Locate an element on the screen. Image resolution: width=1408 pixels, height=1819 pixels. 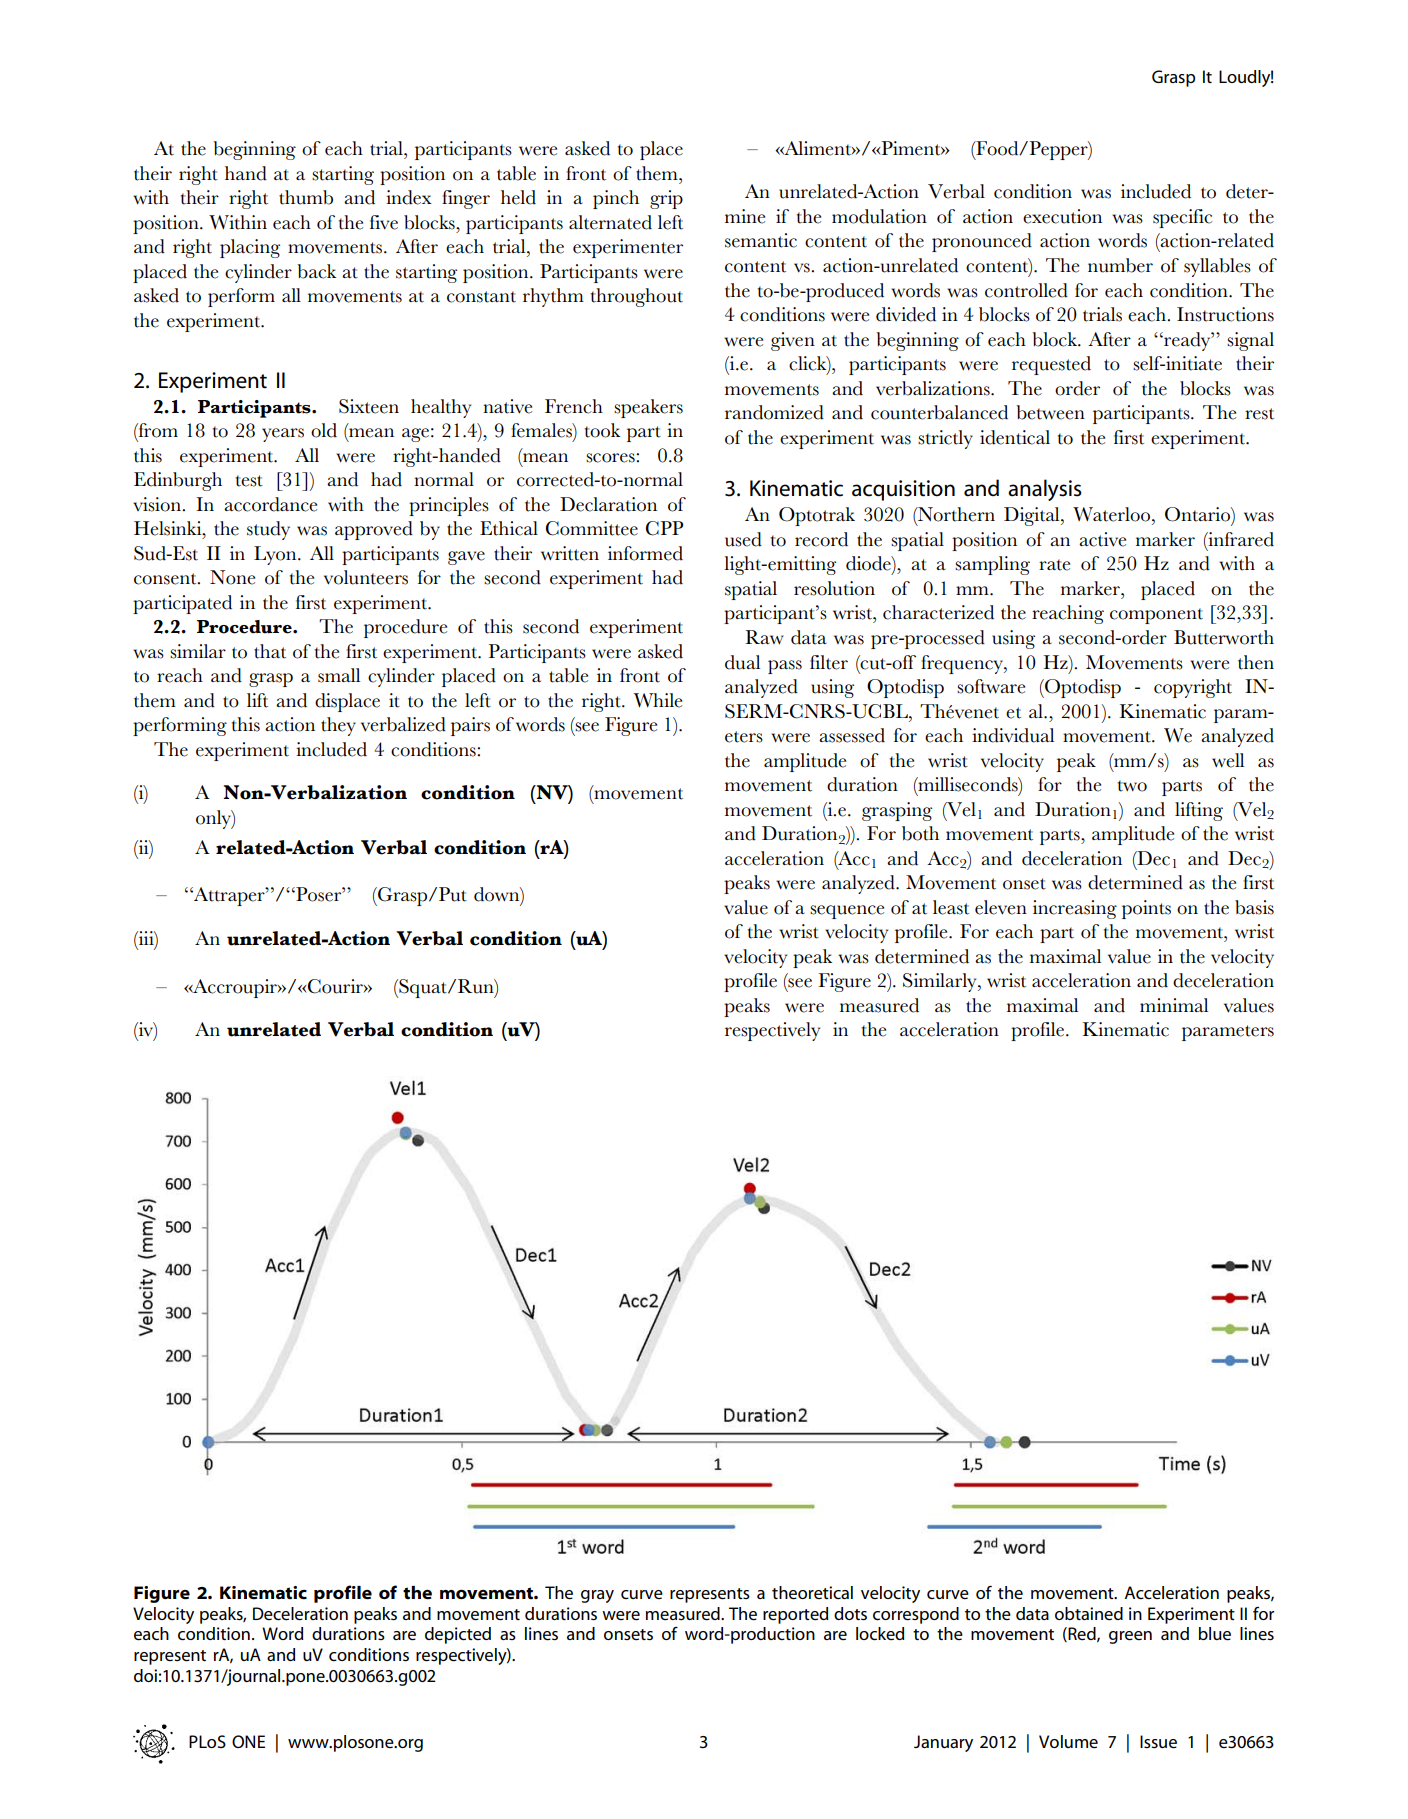
placing is located at coordinates (250, 248).
